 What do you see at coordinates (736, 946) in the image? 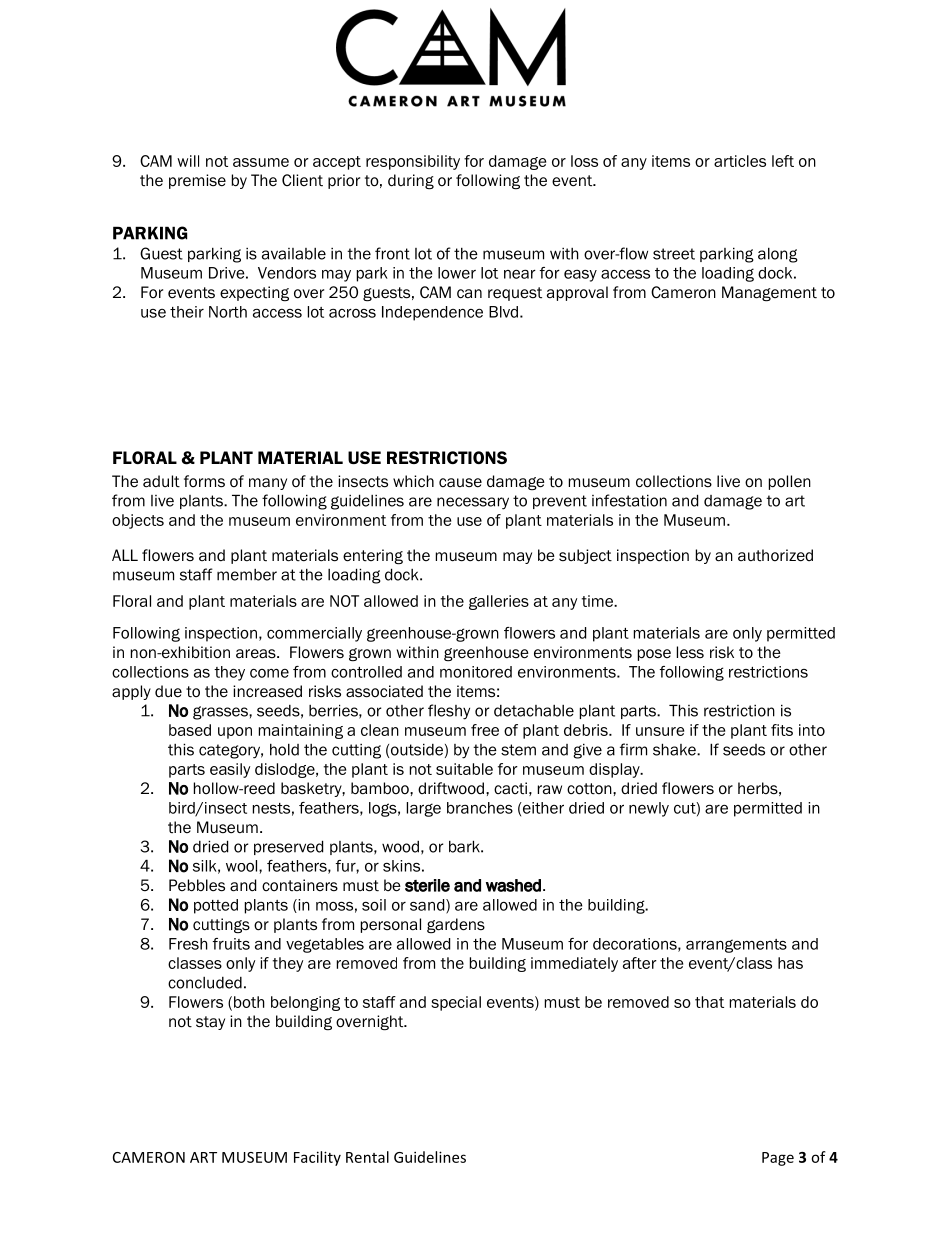
I see `arrangements` at bounding box center [736, 946].
